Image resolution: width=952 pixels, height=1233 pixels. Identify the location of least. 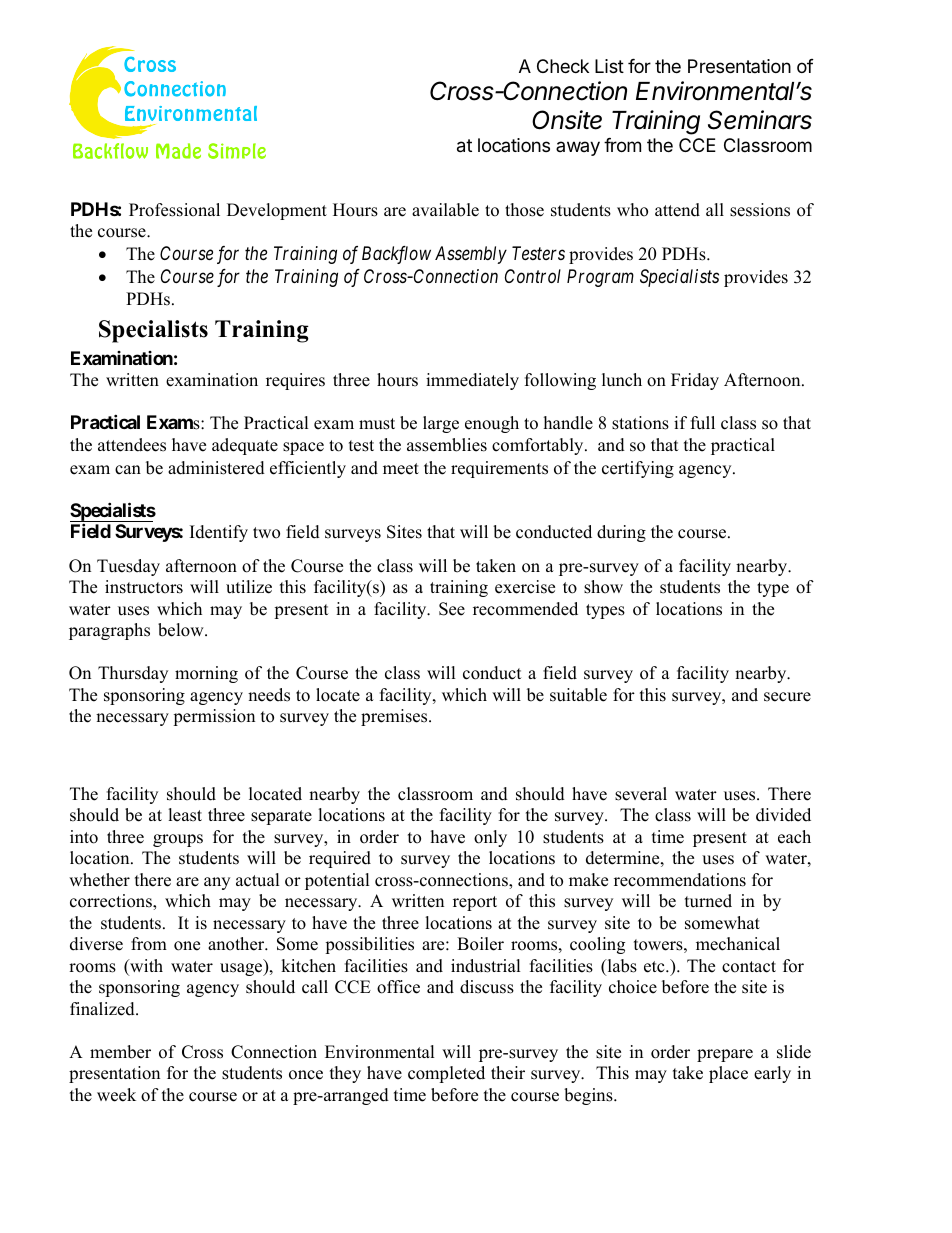
(185, 815).
